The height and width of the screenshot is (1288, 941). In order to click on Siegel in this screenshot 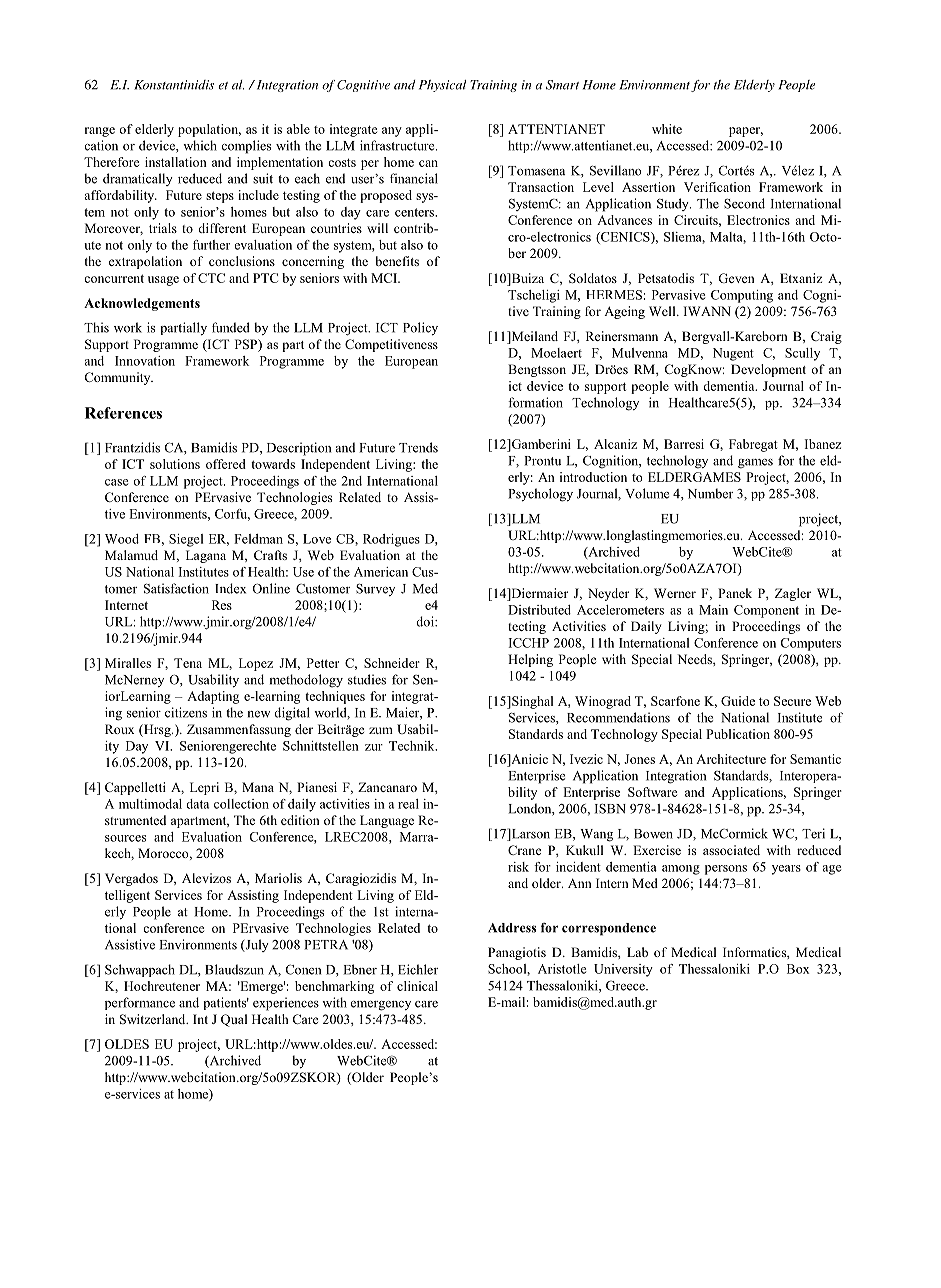, I will do `click(186, 540)`.
